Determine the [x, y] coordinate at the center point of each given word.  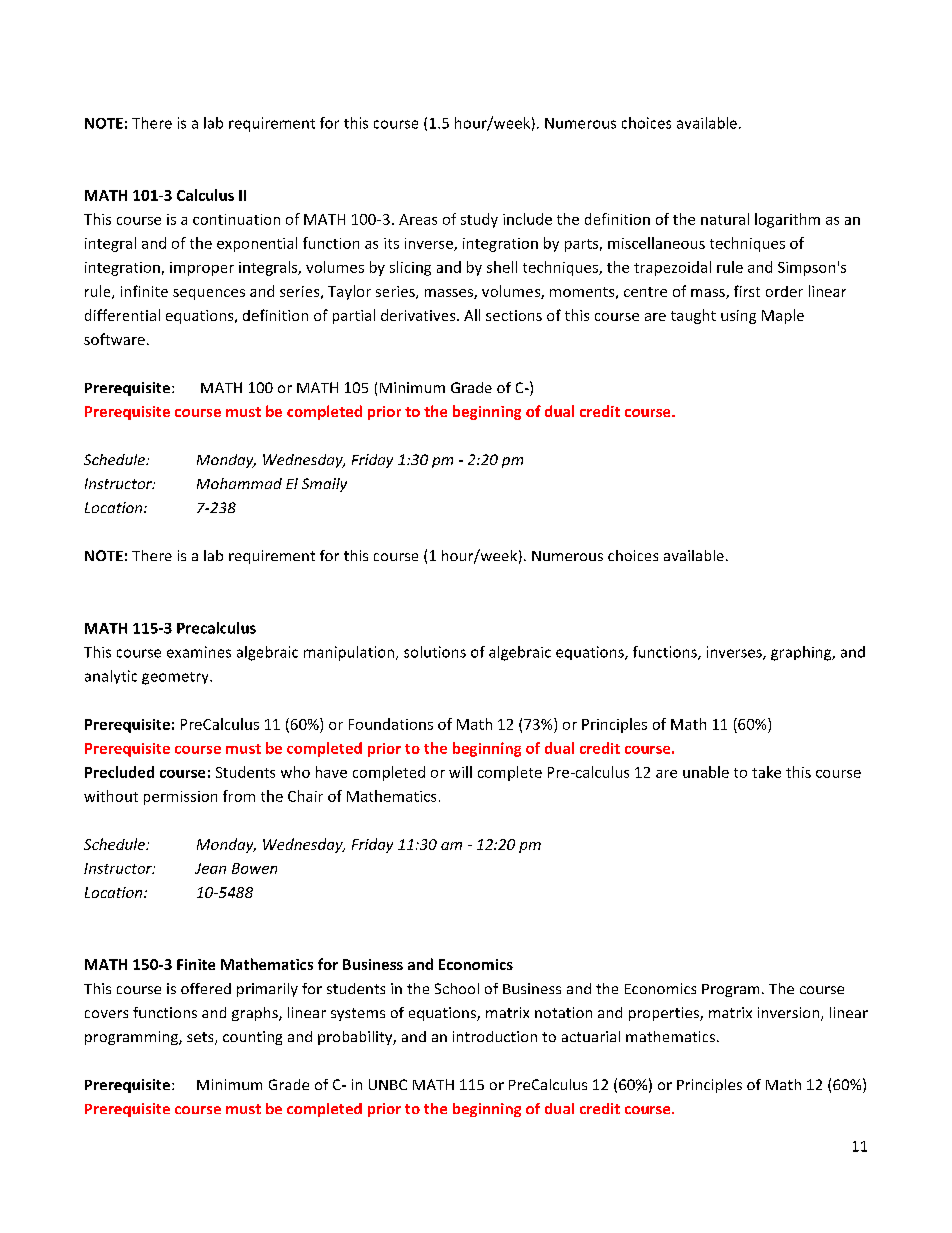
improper [202, 269]
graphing [802, 653]
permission [180, 798]
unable [706, 772]
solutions [435, 652]
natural [725, 219]
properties [665, 1014]
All [472, 315]
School [457, 988]
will [460, 772]
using [738, 317]
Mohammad [239, 483]
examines [199, 652]
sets [201, 1038]
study [479, 220]
